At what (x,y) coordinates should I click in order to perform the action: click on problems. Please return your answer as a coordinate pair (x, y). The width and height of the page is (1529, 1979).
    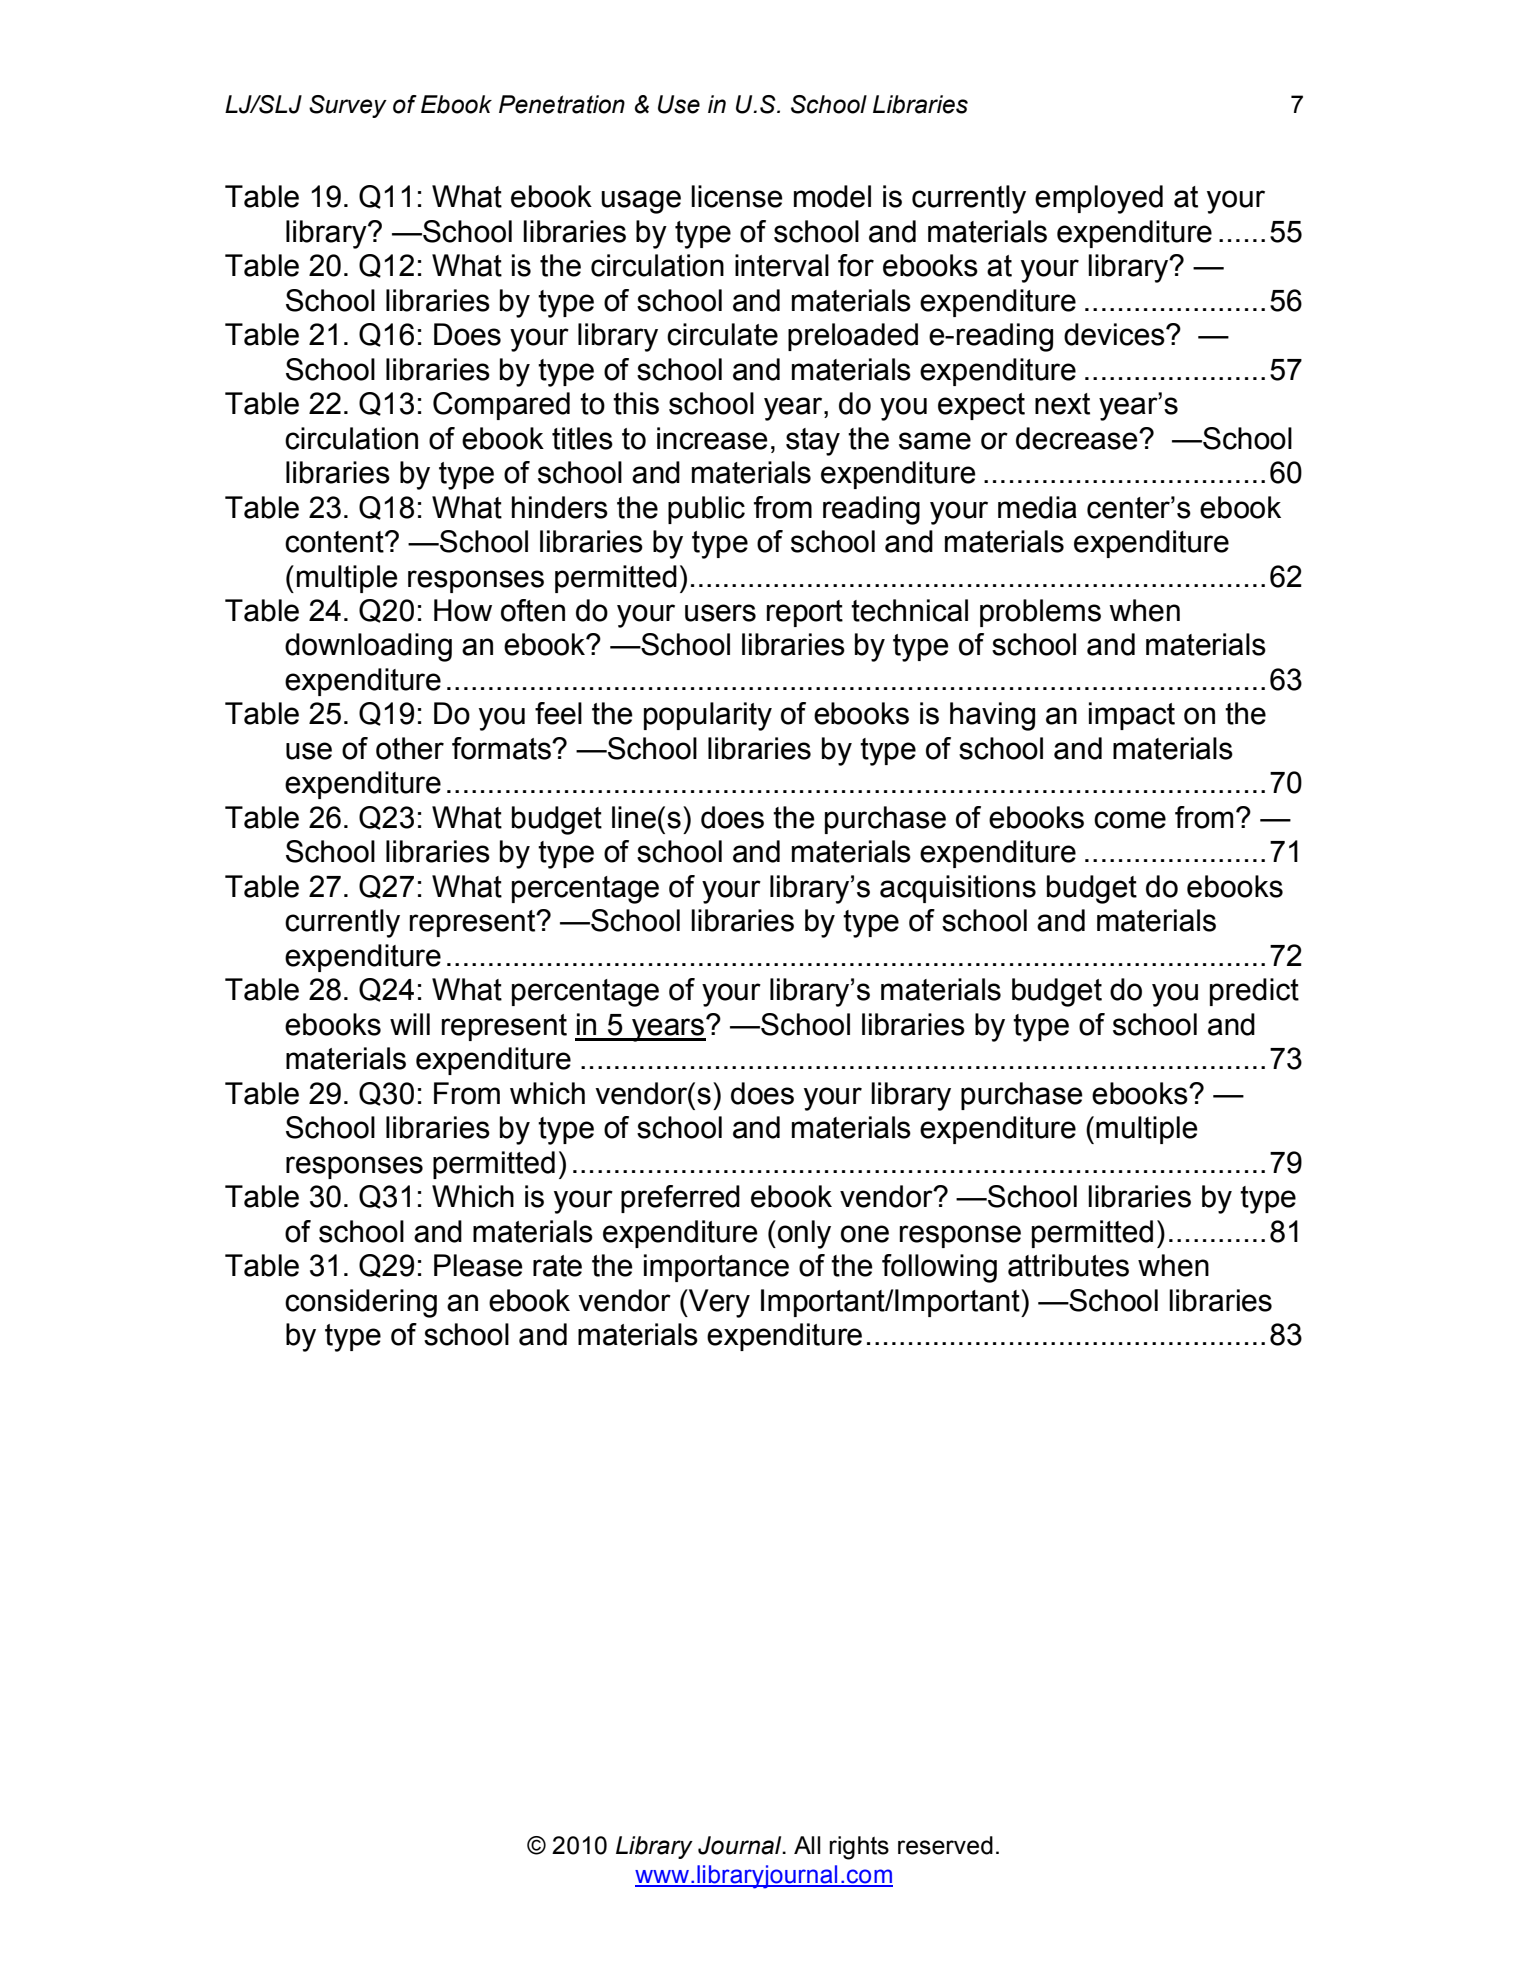
    Looking at the image, I should click on (1040, 613).
